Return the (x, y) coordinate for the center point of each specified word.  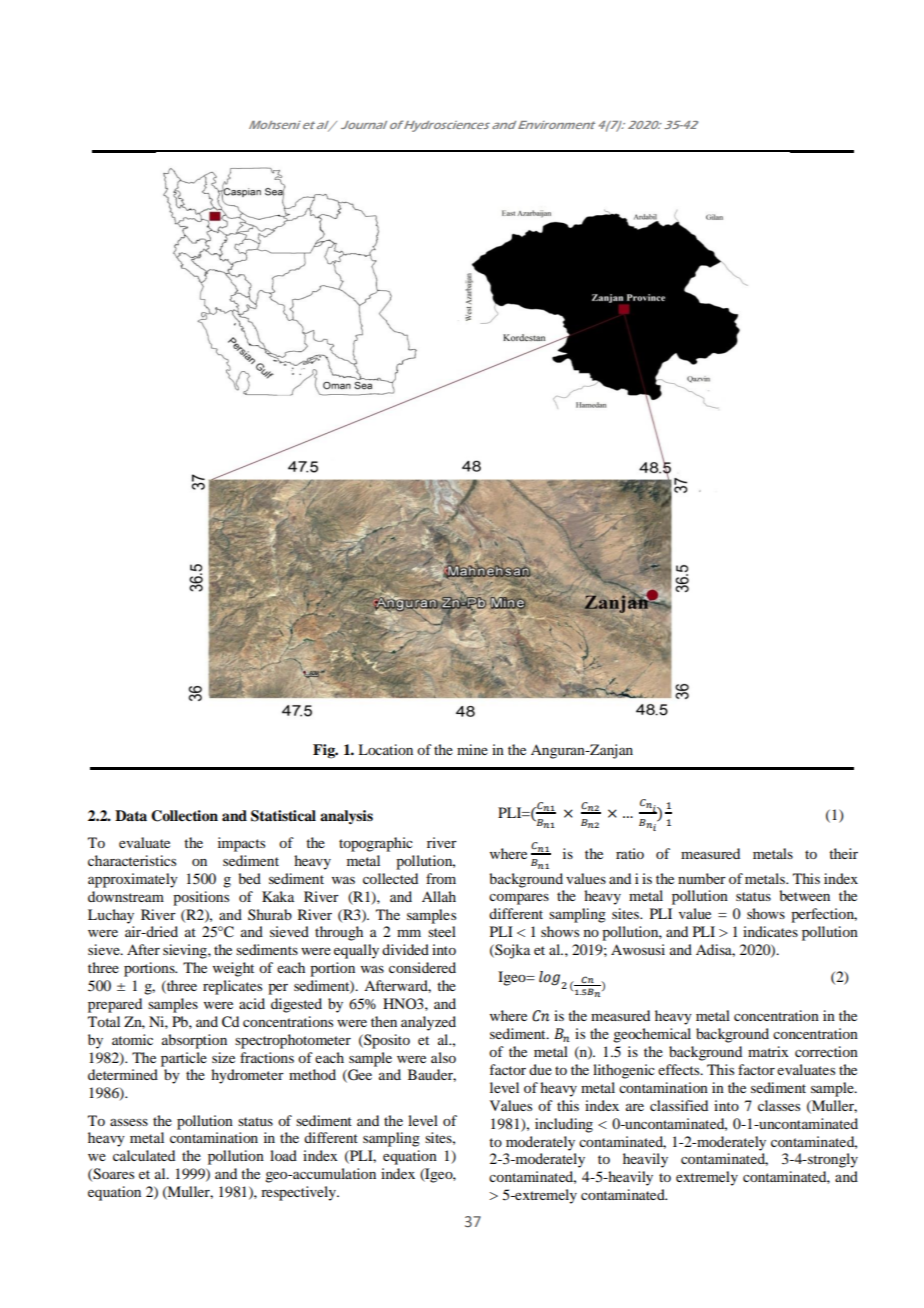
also (443, 1057)
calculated (144, 1155)
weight (233, 969)
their (843, 853)
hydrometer (247, 1076)
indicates (770, 931)
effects (680, 1069)
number (702, 878)
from (441, 878)
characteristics (132, 860)
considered (422, 967)
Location (385, 749)
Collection (184, 816)
